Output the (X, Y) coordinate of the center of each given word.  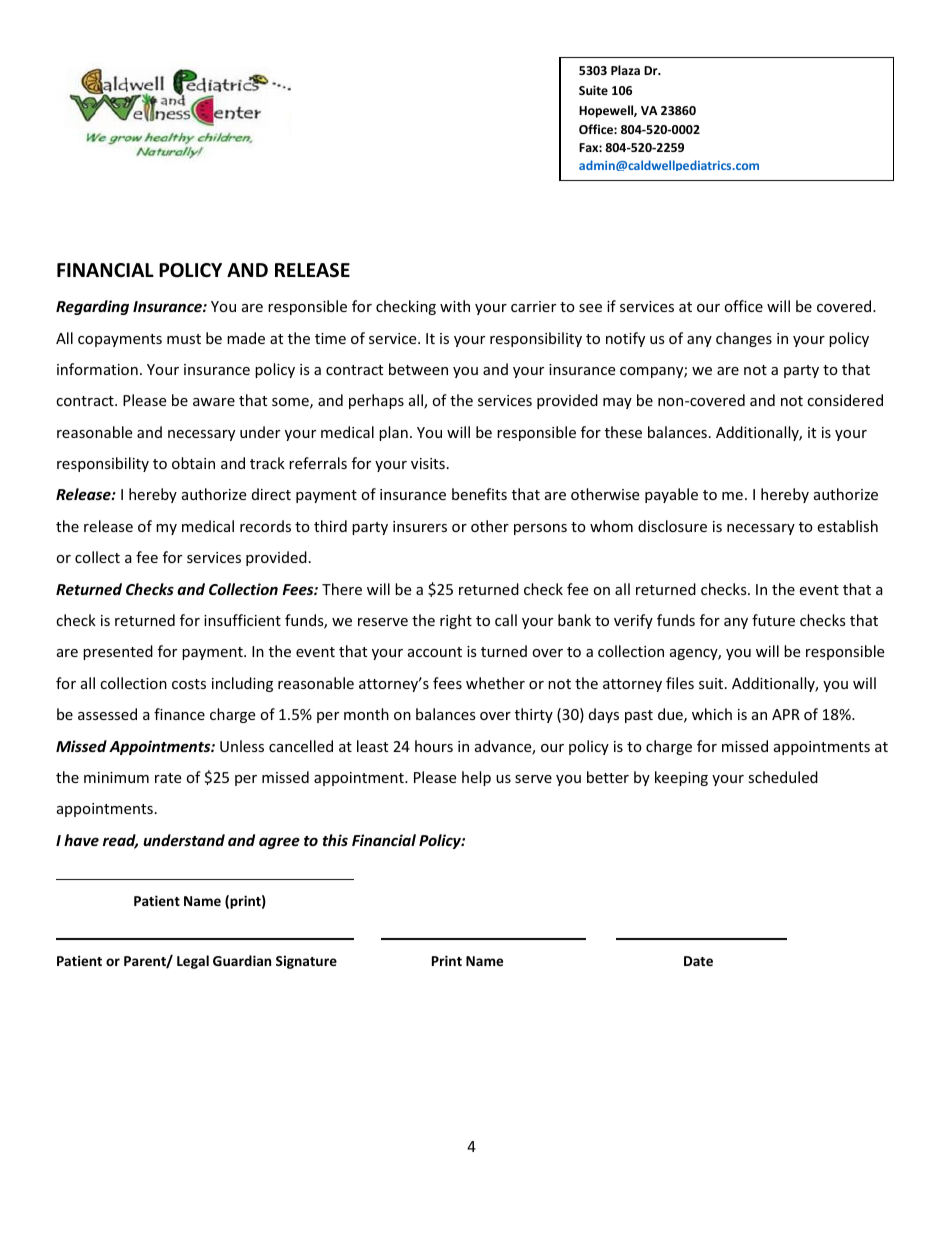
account (435, 652)
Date (698, 961)
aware (214, 402)
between (418, 369)
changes (744, 339)
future (773, 620)
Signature (306, 962)
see (590, 308)
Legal (193, 962)
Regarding (92, 307)
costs (189, 684)
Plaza (625, 70)
